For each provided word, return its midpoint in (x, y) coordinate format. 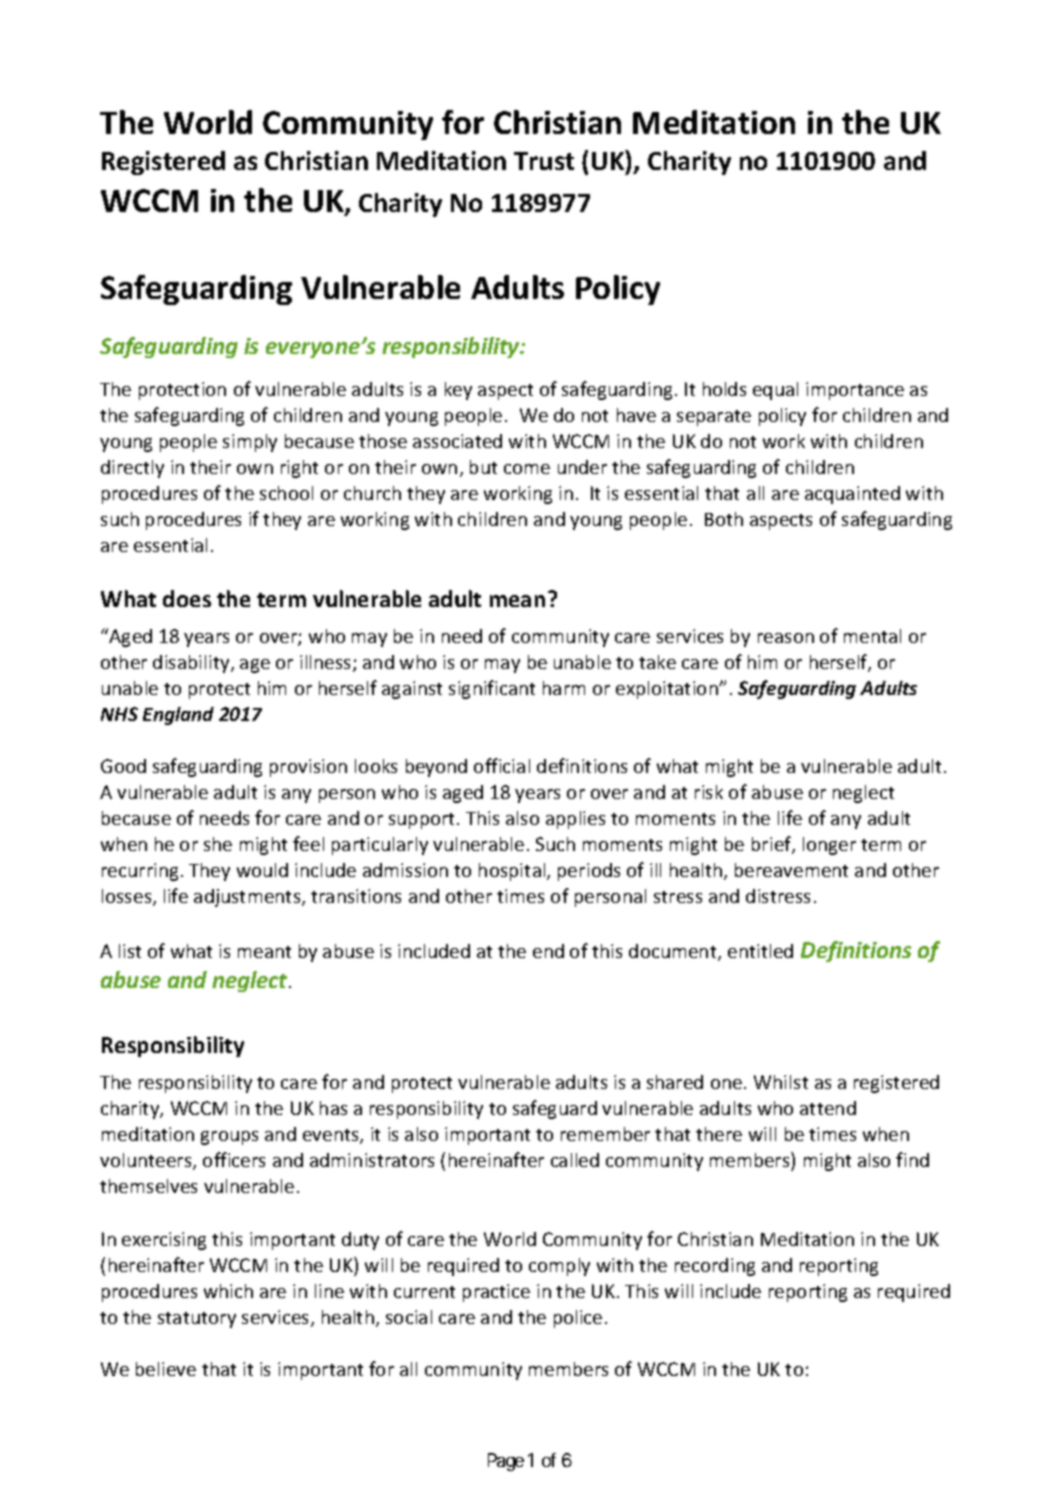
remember (605, 1134)
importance (855, 391)
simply (250, 443)
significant (492, 689)
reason (786, 638)
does (187, 598)
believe (166, 1369)
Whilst (781, 1082)
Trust (544, 161)
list (130, 951)
